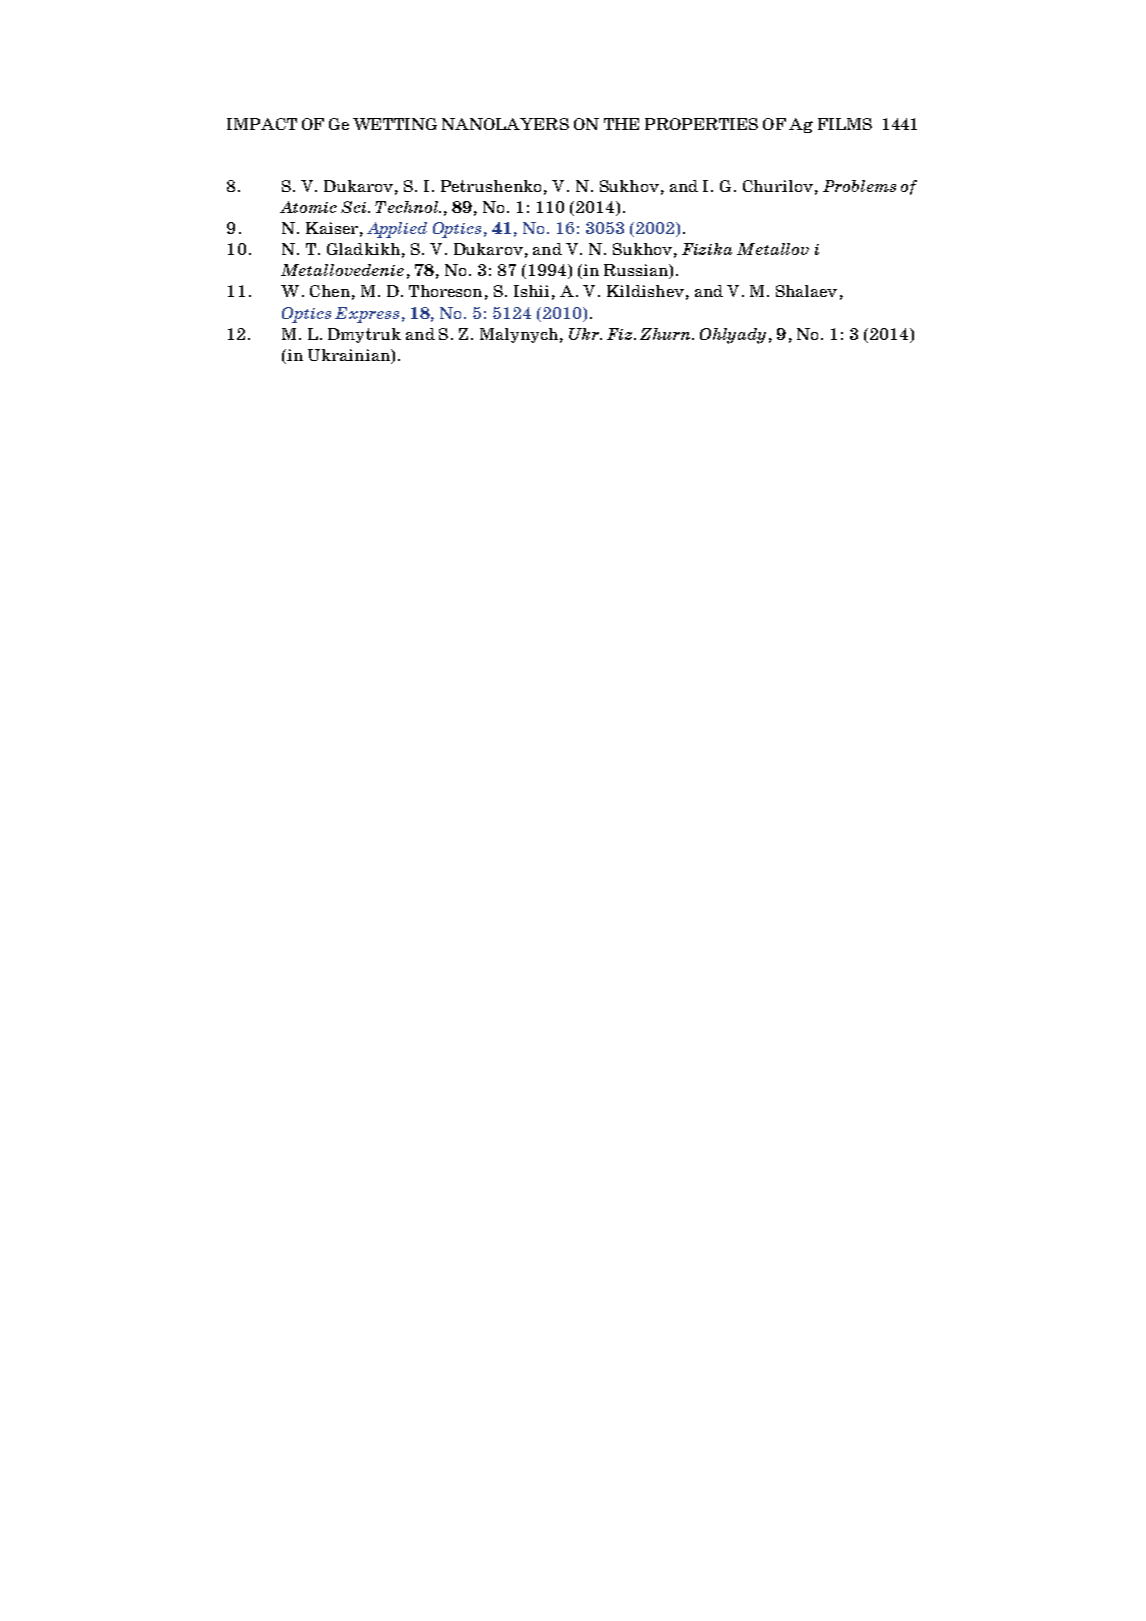 Image resolution: width=1146 pixels, height=1621 pixels. I want to click on Ukrainian, so click(350, 356).
